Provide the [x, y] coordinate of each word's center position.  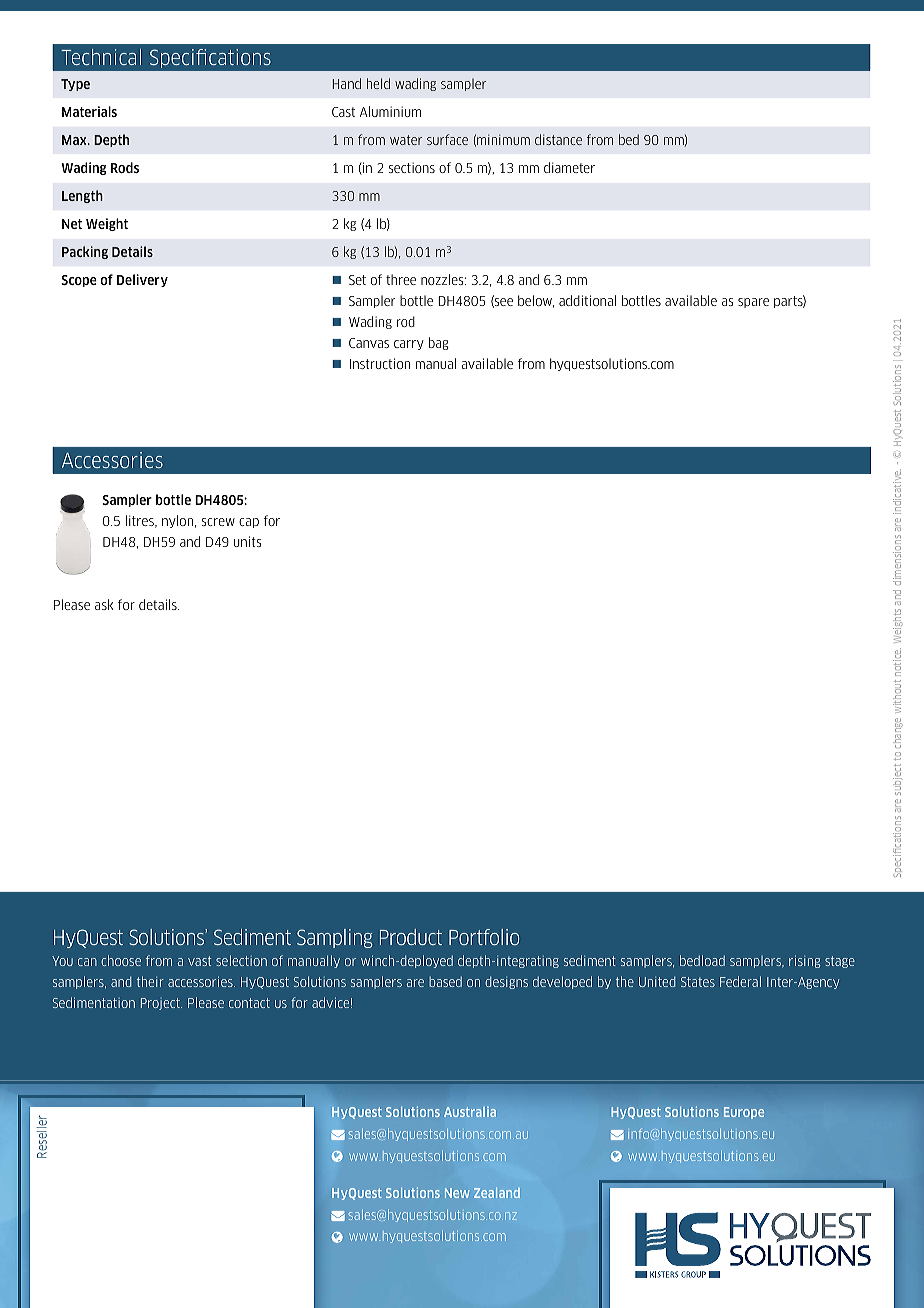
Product [411, 937]
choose [121, 960]
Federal [740, 981]
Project [161, 1004]
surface [447, 139]
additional [587, 300]
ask [104, 604]
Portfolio [484, 937]
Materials [89, 111]
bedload [702, 960]
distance [558, 139]
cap [249, 523]
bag [439, 343]
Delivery [142, 280]
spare [753, 303]
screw [218, 522]
